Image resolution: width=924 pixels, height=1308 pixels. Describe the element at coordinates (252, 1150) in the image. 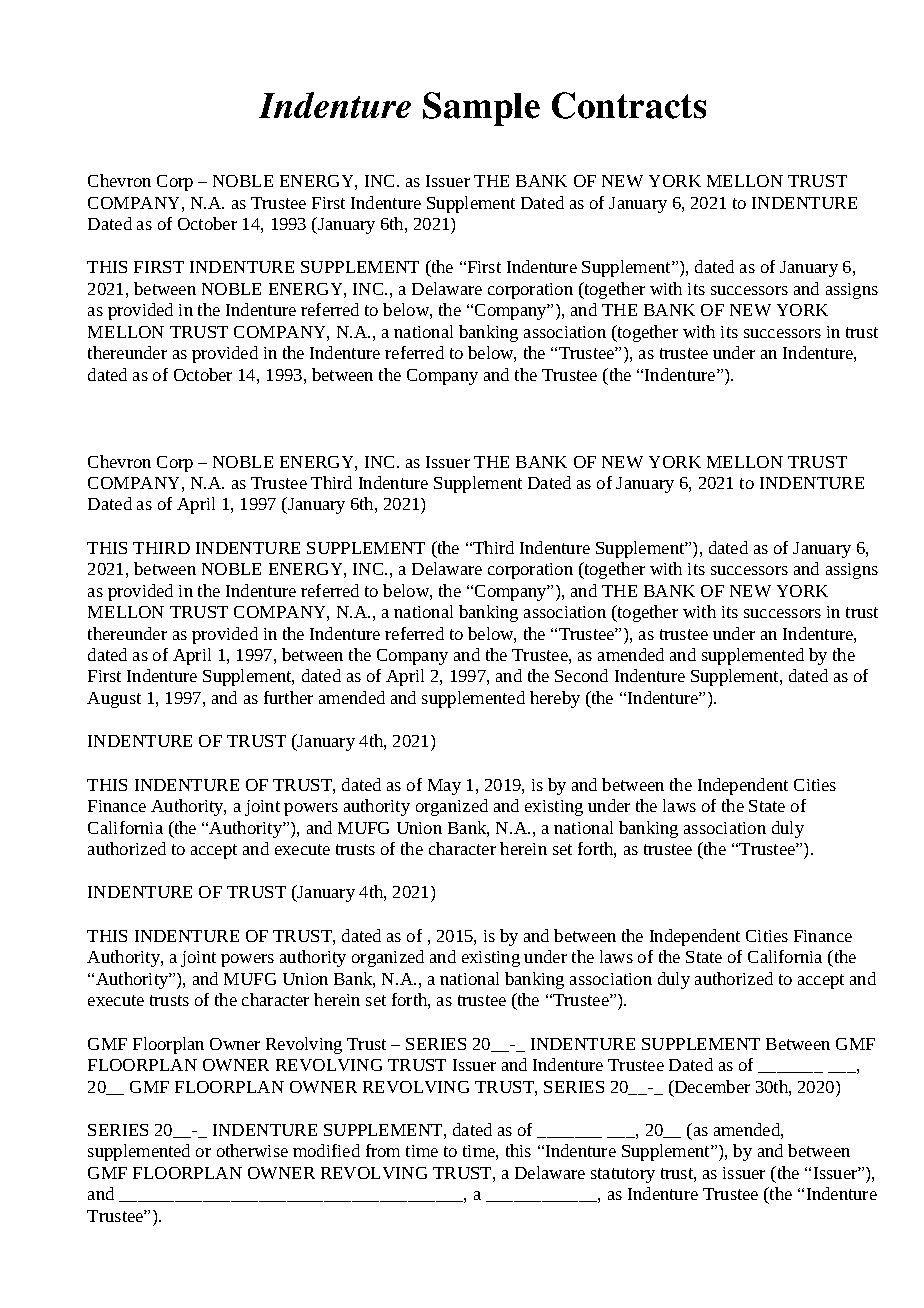

I see `otherwise` at that location.
